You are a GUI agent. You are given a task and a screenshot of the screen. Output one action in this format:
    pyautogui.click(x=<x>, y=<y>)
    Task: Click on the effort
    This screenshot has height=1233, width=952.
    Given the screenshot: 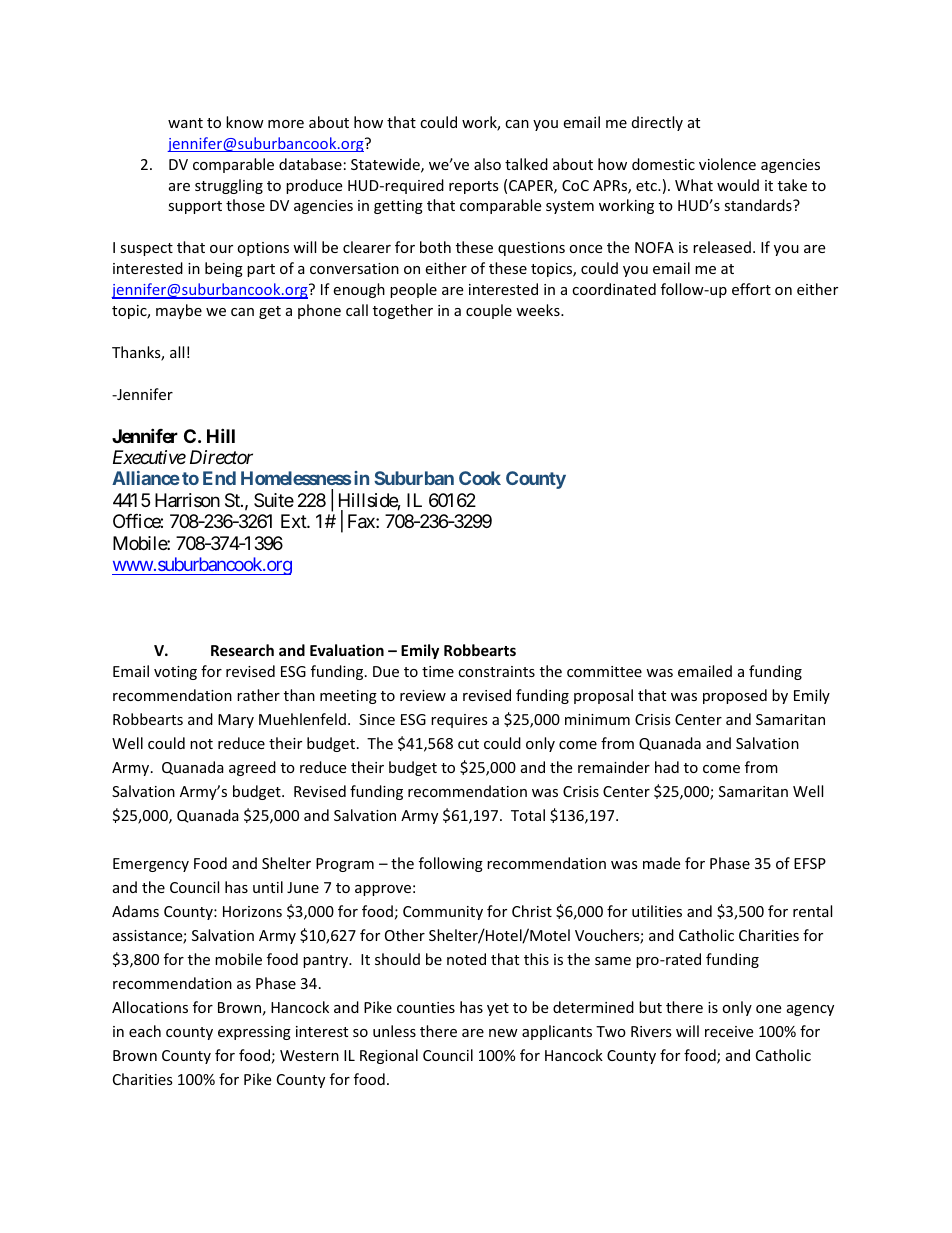 What is the action you would take?
    pyautogui.click(x=751, y=289)
